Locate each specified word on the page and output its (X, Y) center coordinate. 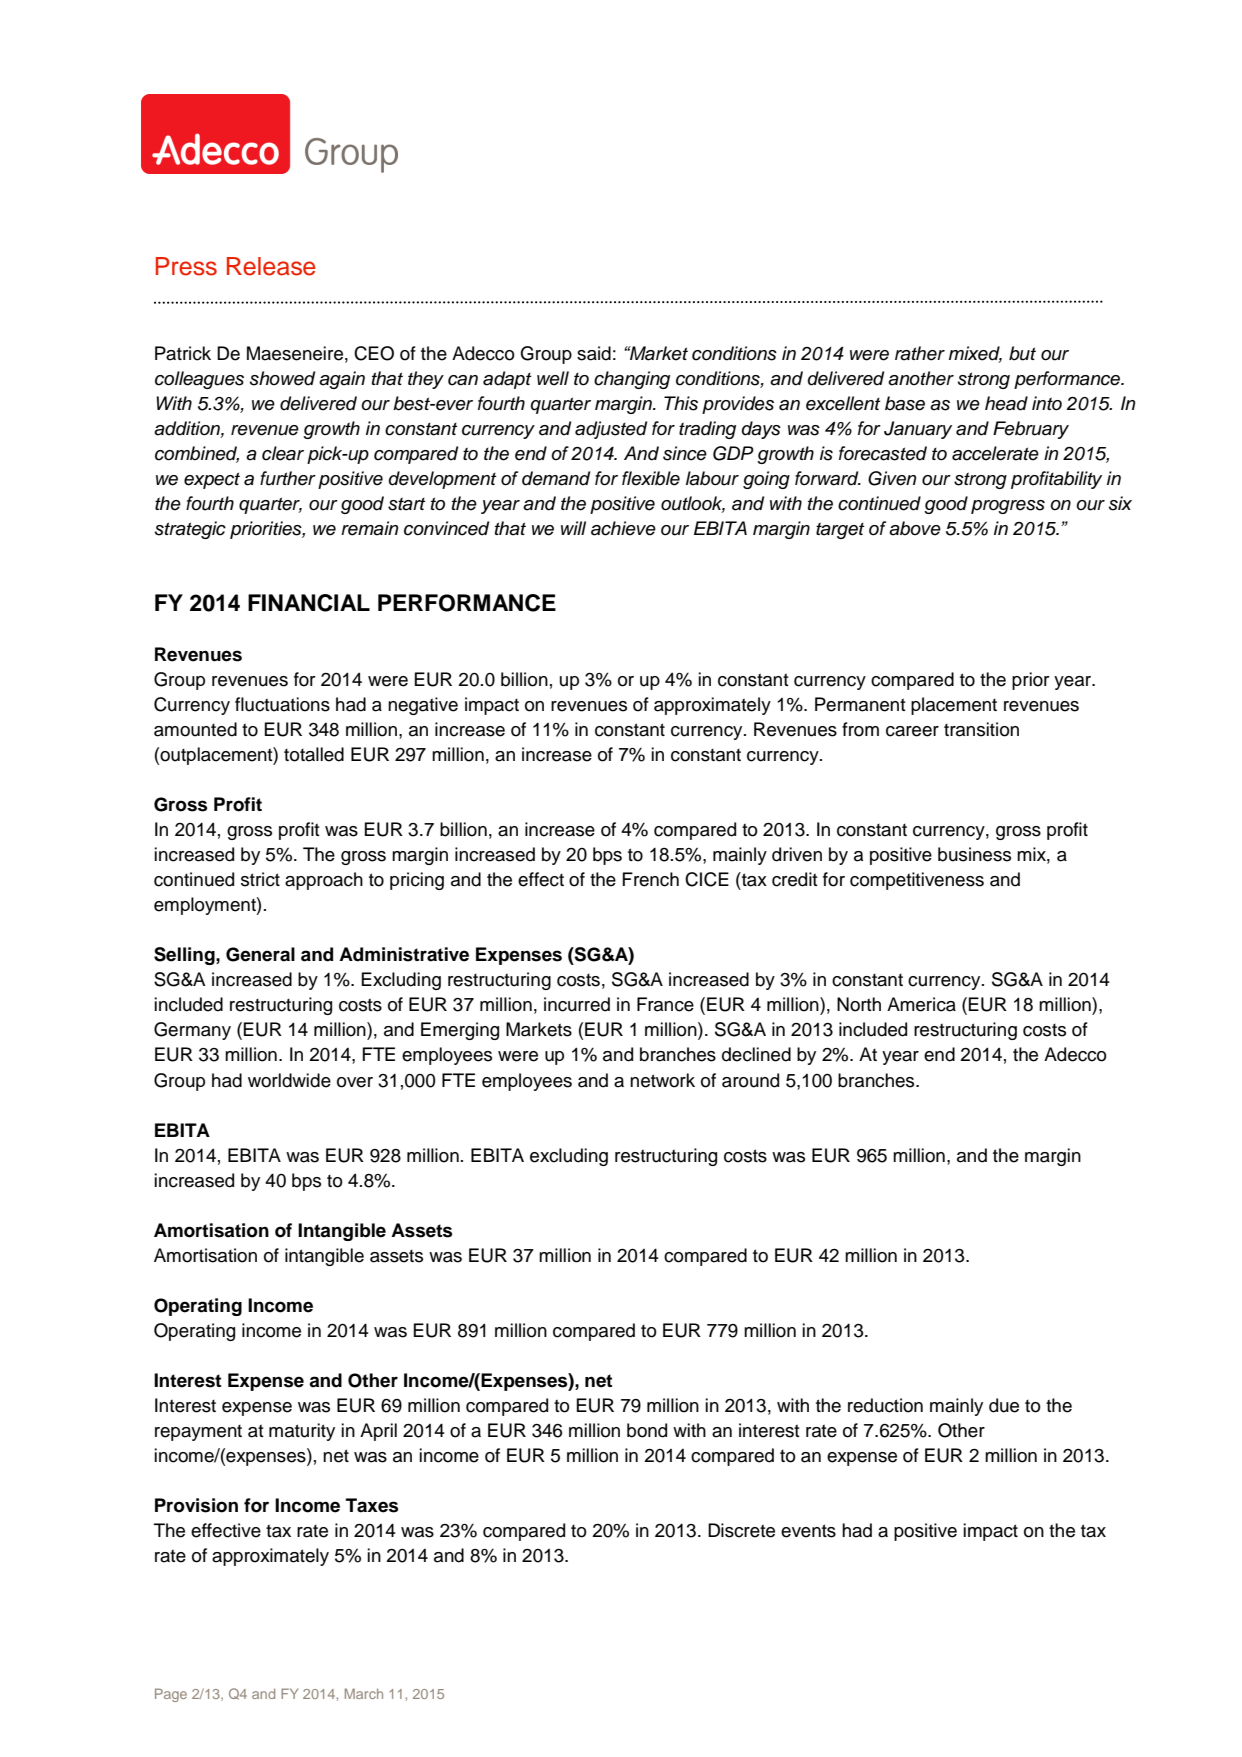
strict (260, 879)
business (974, 854)
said (594, 353)
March (364, 1693)
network (662, 1080)
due (1004, 1405)
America (921, 1004)
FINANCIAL (309, 603)
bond (647, 1430)
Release (271, 266)
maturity (302, 1432)
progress (1008, 507)
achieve (623, 528)
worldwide (289, 1080)
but (1022, 353)
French (651, 879)
